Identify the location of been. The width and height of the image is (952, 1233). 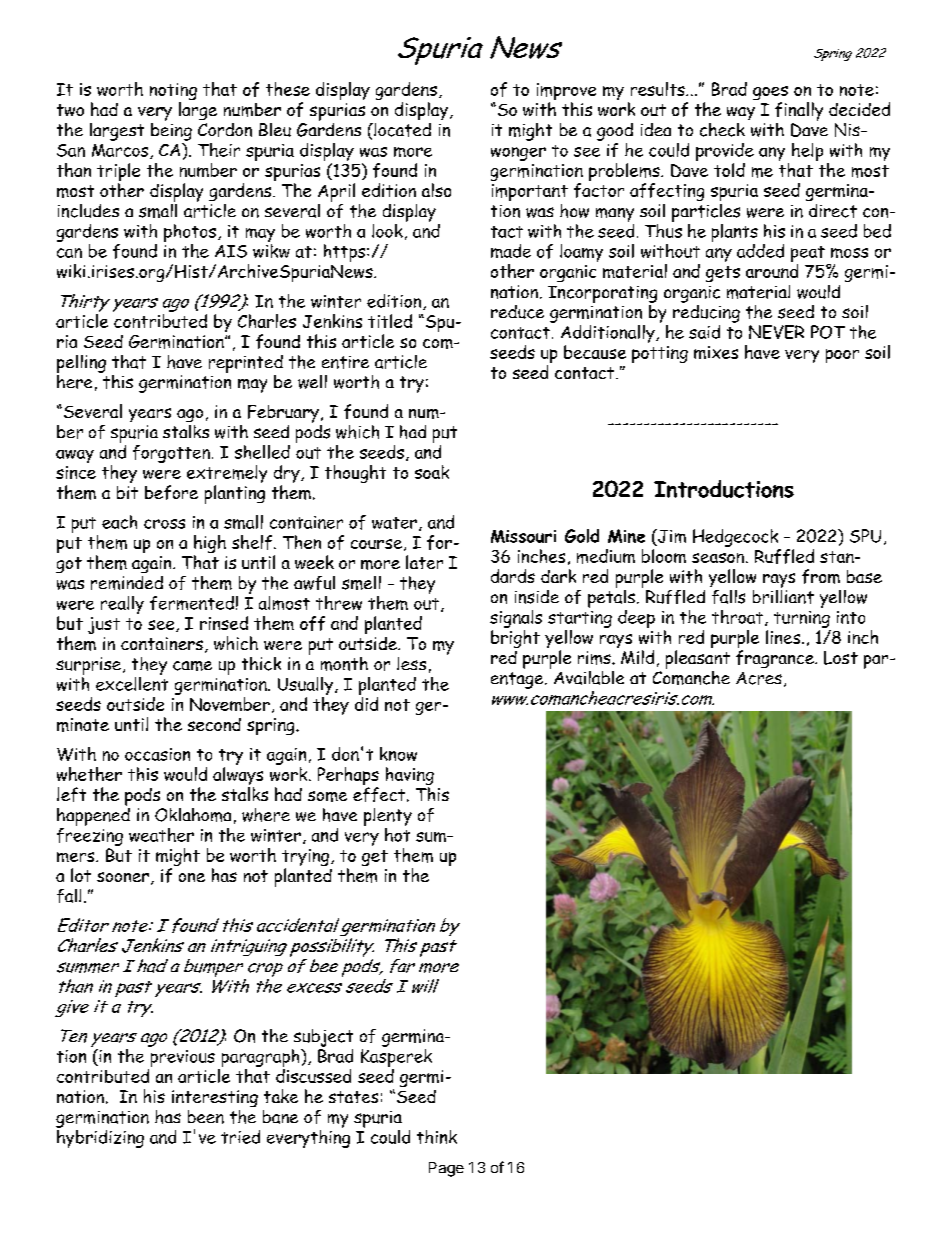
(206, 1117).
